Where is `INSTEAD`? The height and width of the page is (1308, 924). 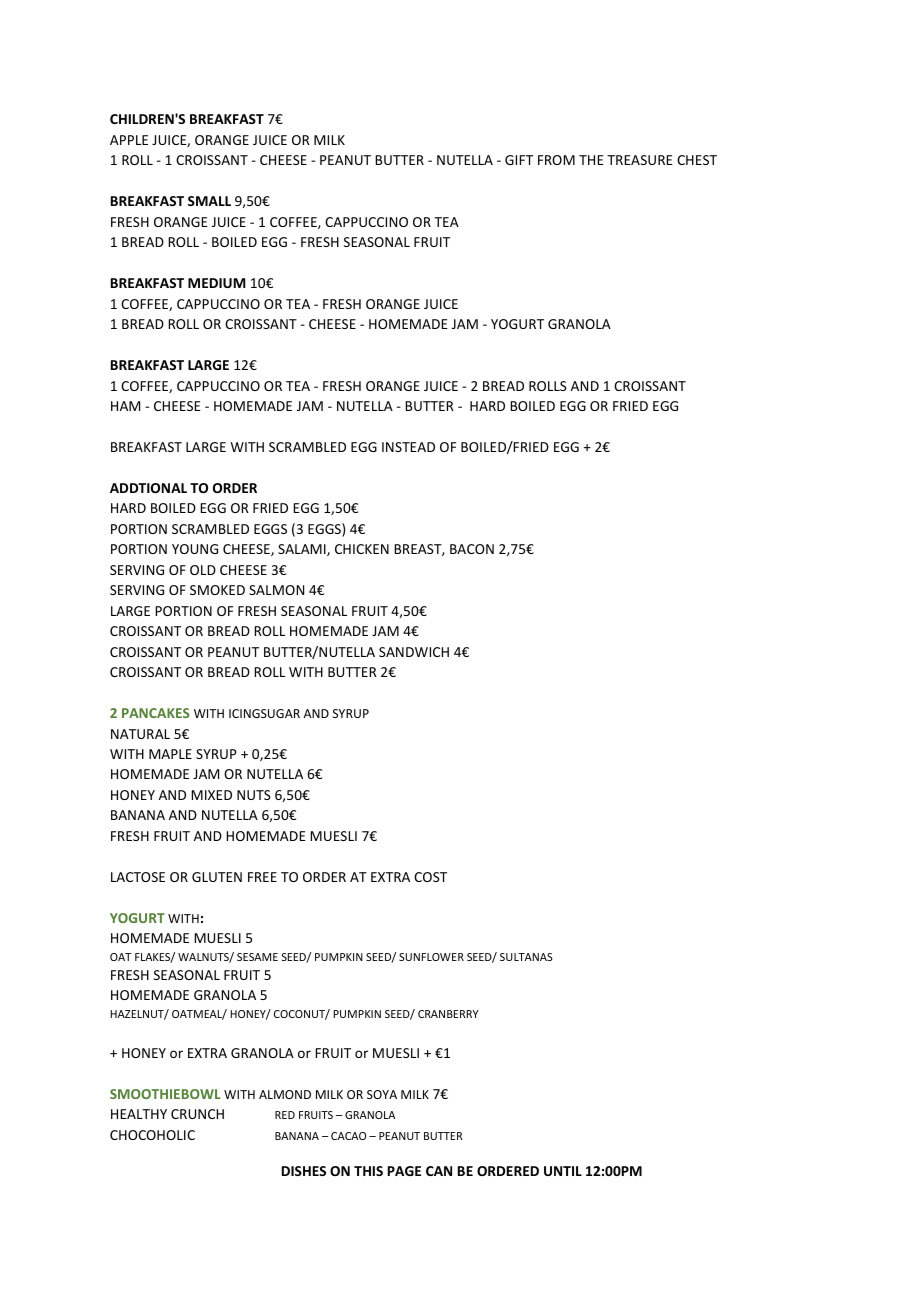 INSTEAD is located at coordinates (408, 447).
